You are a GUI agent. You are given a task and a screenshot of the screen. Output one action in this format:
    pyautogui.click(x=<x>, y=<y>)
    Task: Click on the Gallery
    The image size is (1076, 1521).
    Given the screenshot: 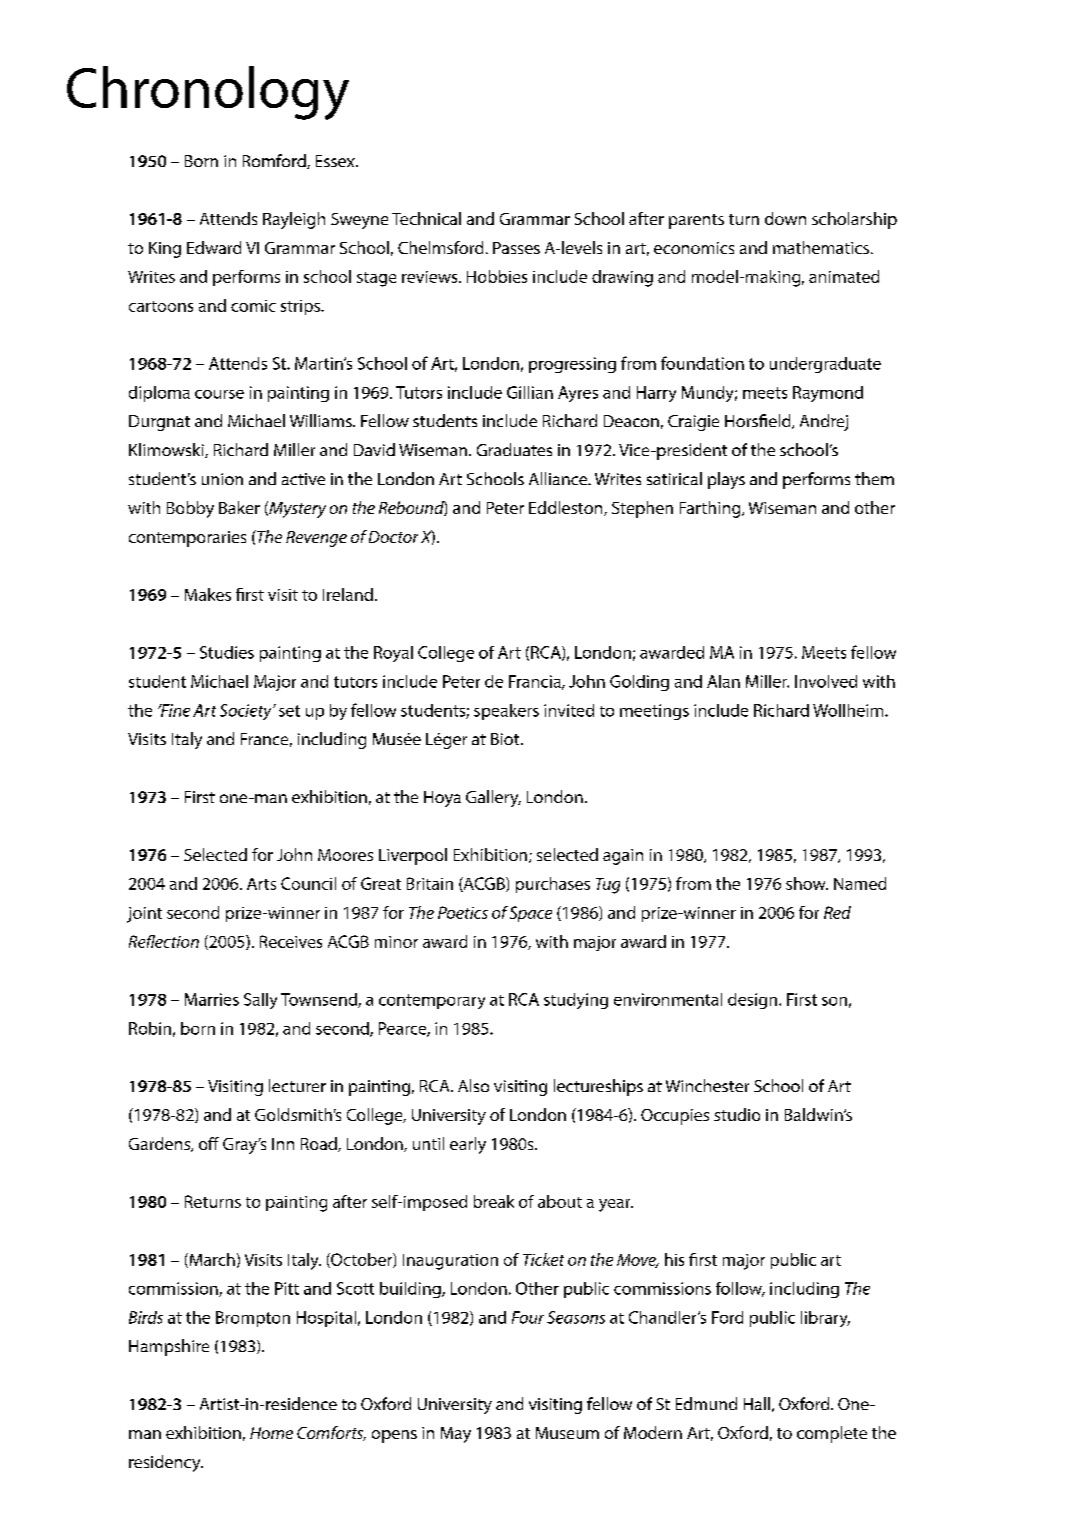 What is the action you would take?
    pyautogui.click(x=493, y=798)
